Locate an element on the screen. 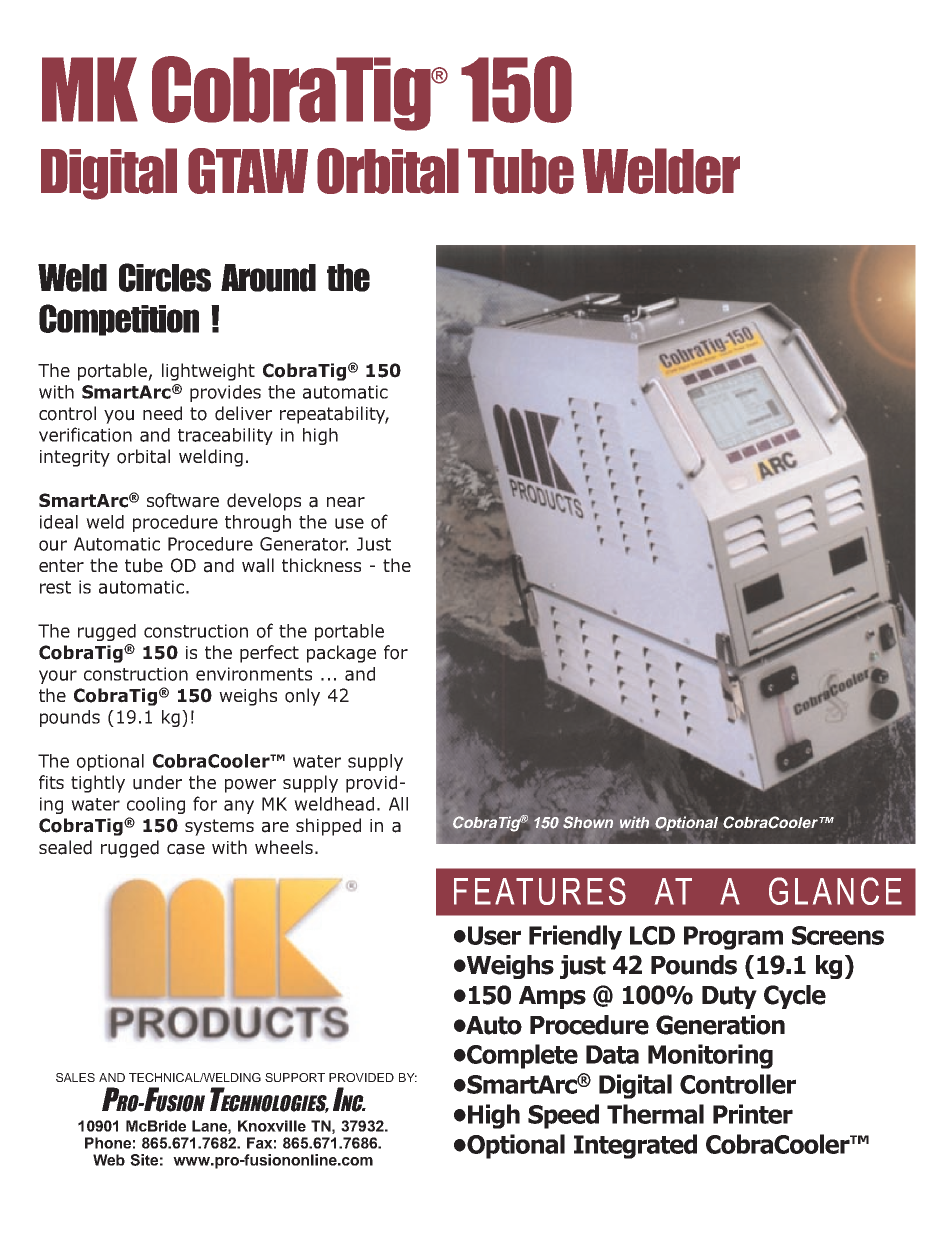 This screenshot has width=952, height=1233. Printer is located at coordinates (753, 1114).
